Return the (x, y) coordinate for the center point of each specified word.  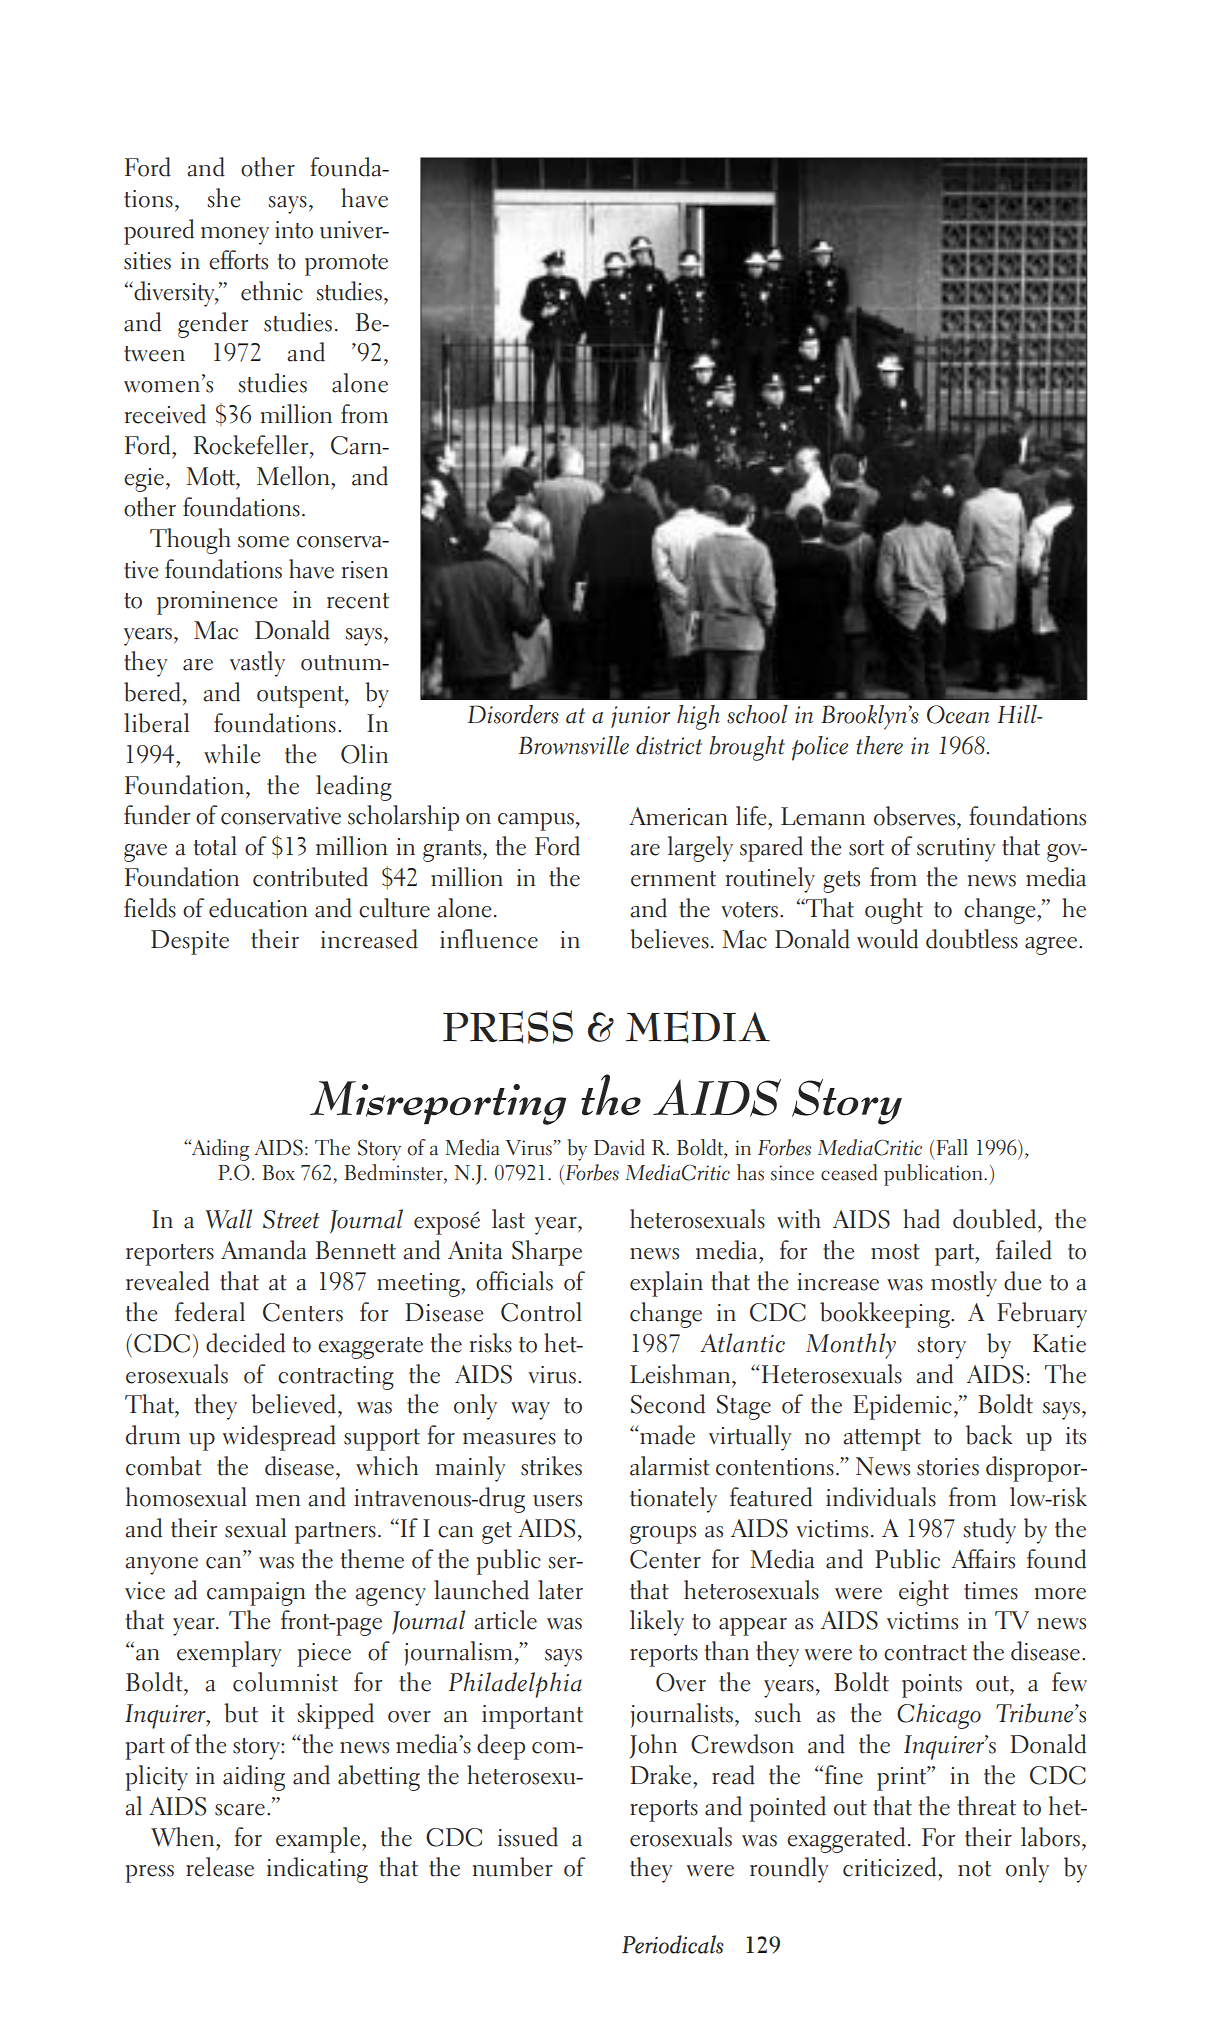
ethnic (272, 291)
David (619, 1147)
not (974, 1869)
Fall (952, 1147)
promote (346, 265)
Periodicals (673, 1944)
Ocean (958, 714)
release (220, 1867)
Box (278, 1173)
